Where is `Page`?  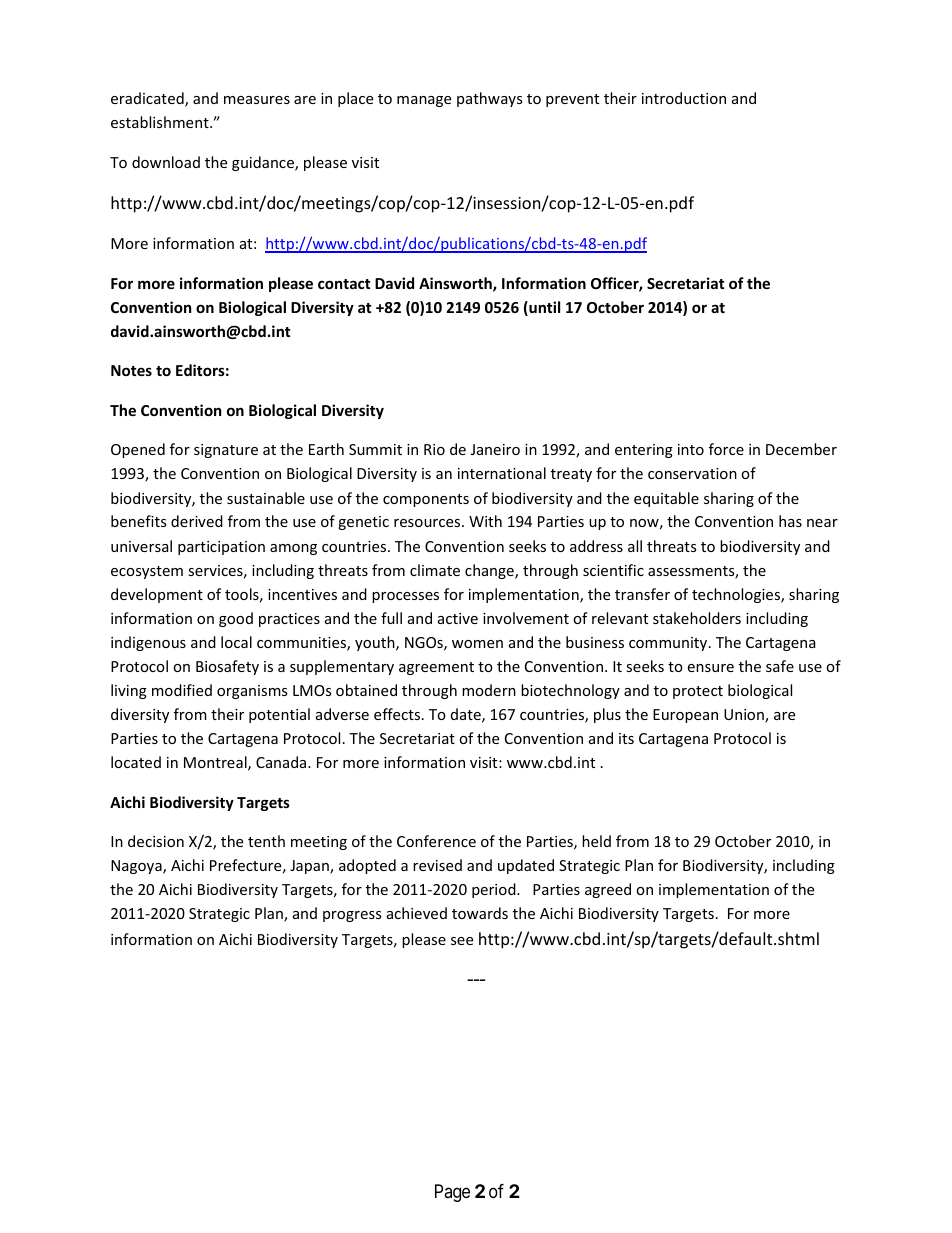 Page is located at coordinates (452, 1193).
